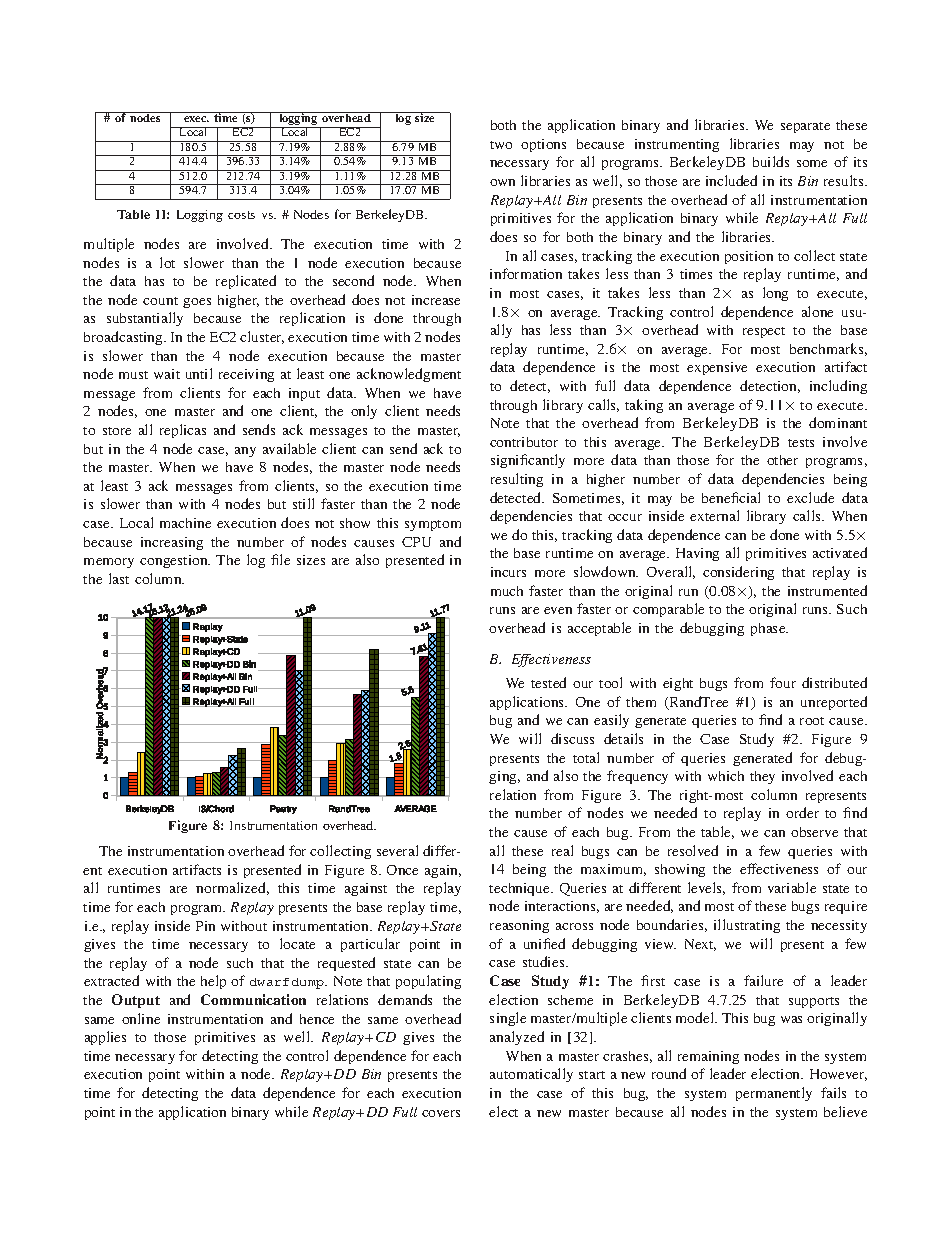  What do you see at coordinates (232, 888) in the image?
I see `normalized` at bounding box center [232, 888].
